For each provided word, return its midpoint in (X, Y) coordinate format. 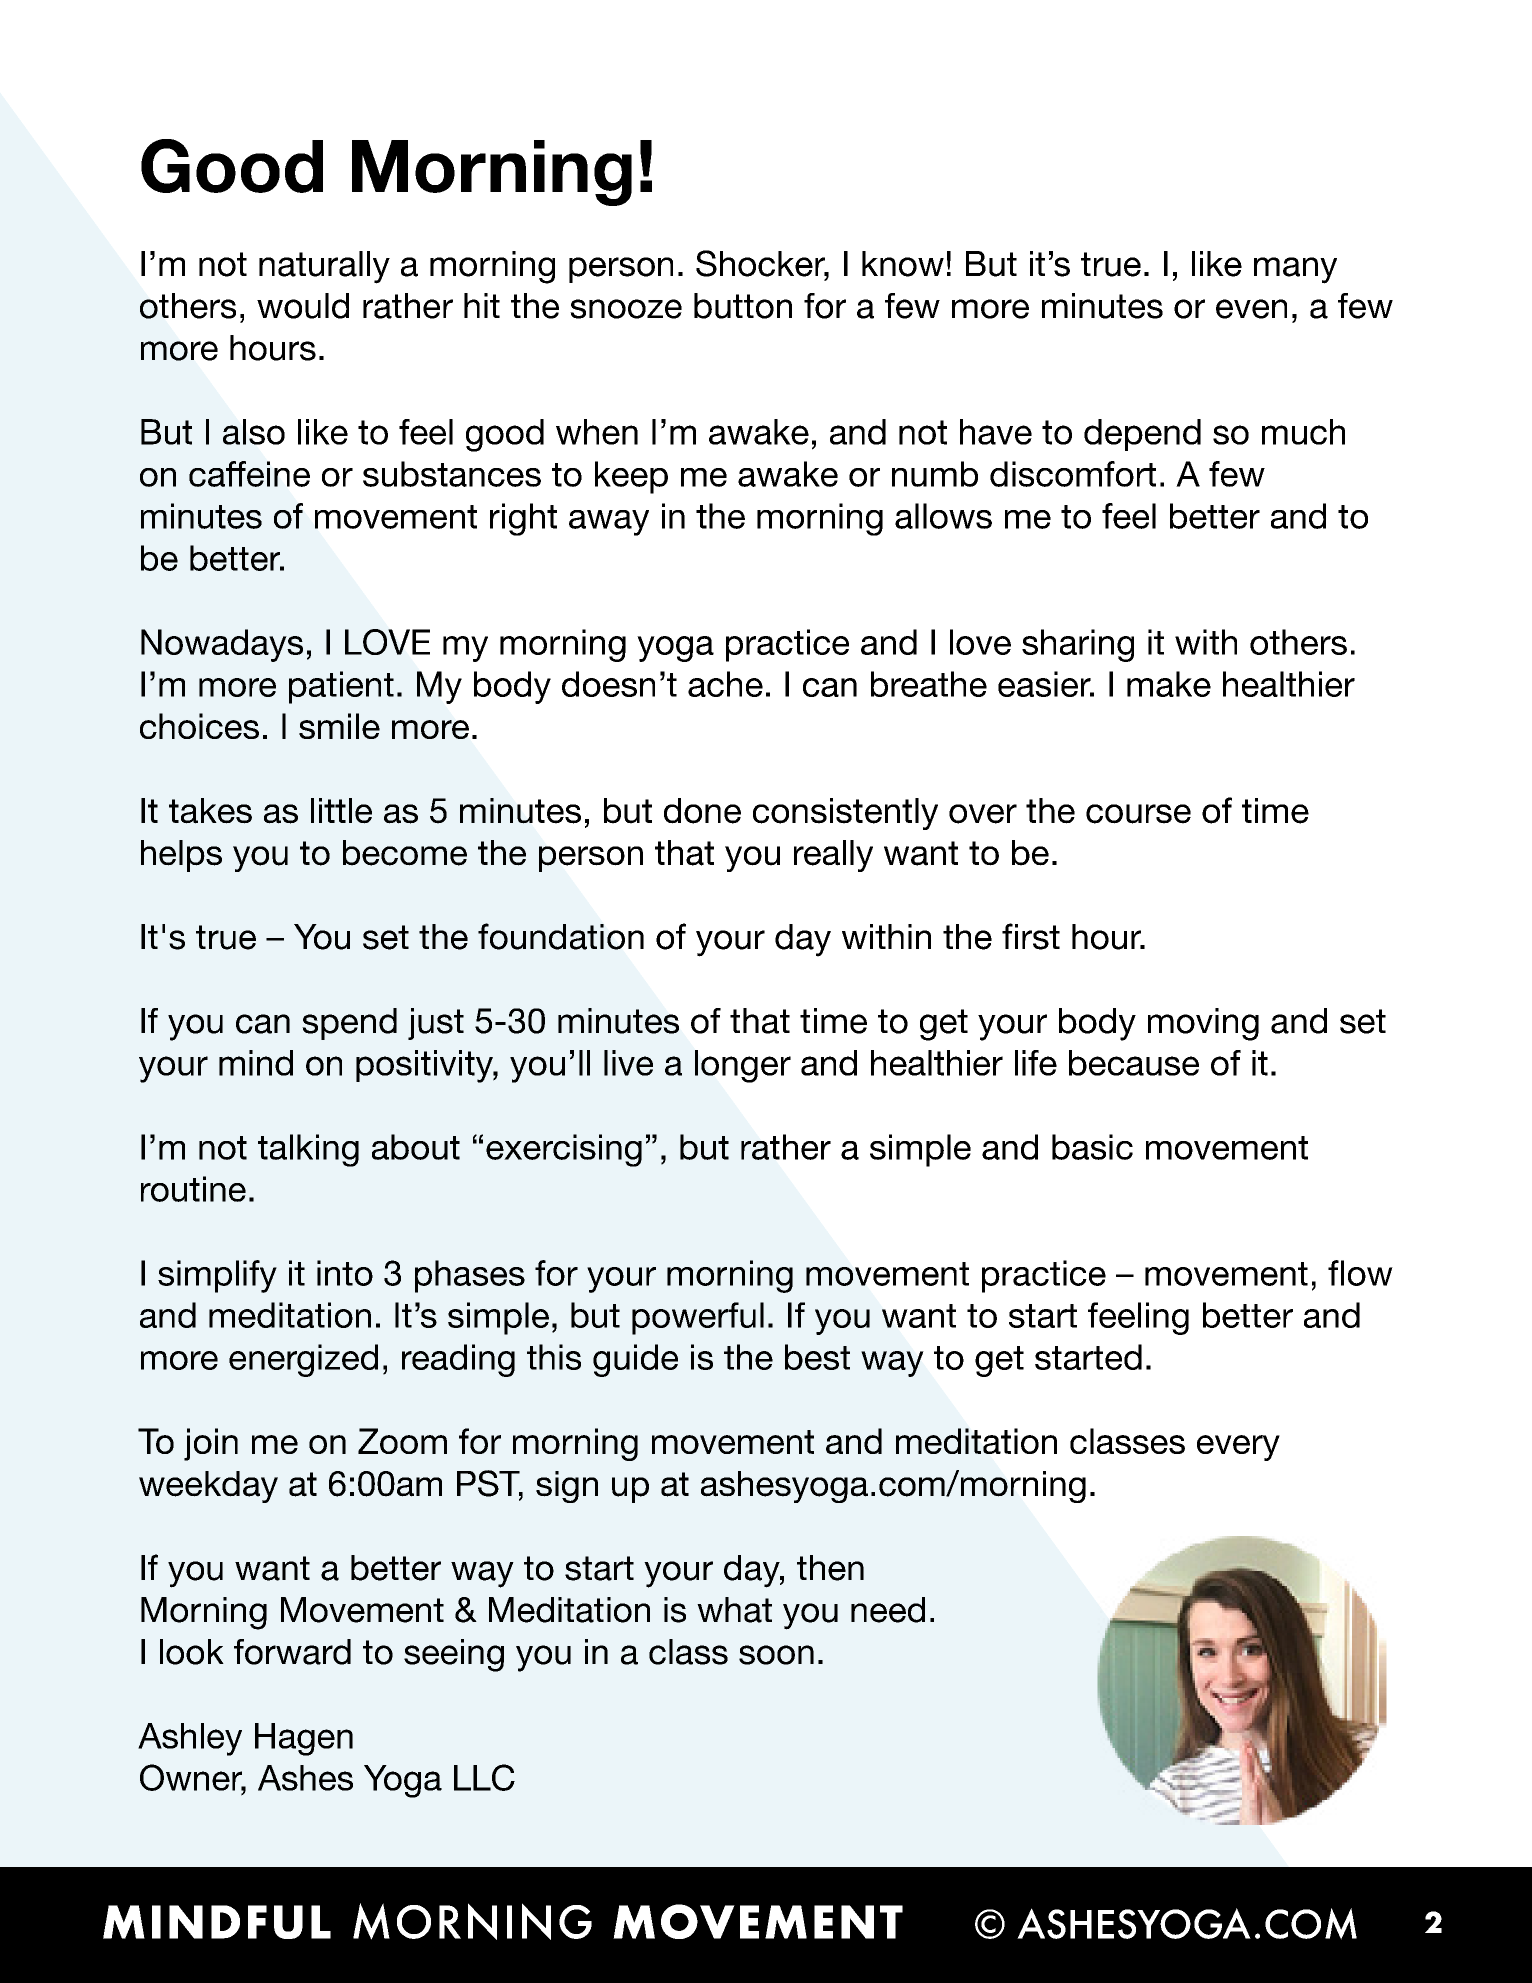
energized (303, 1360)
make (1169, 684)
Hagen (304, 1739)
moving (1203, 1024)
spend (349, 1024)
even (1251, 309)
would (303, 306)
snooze (626, 309)
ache (725, 684)
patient (341, 687)
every (1238, 1448)
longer (743, 1066)
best (817, 1357)
